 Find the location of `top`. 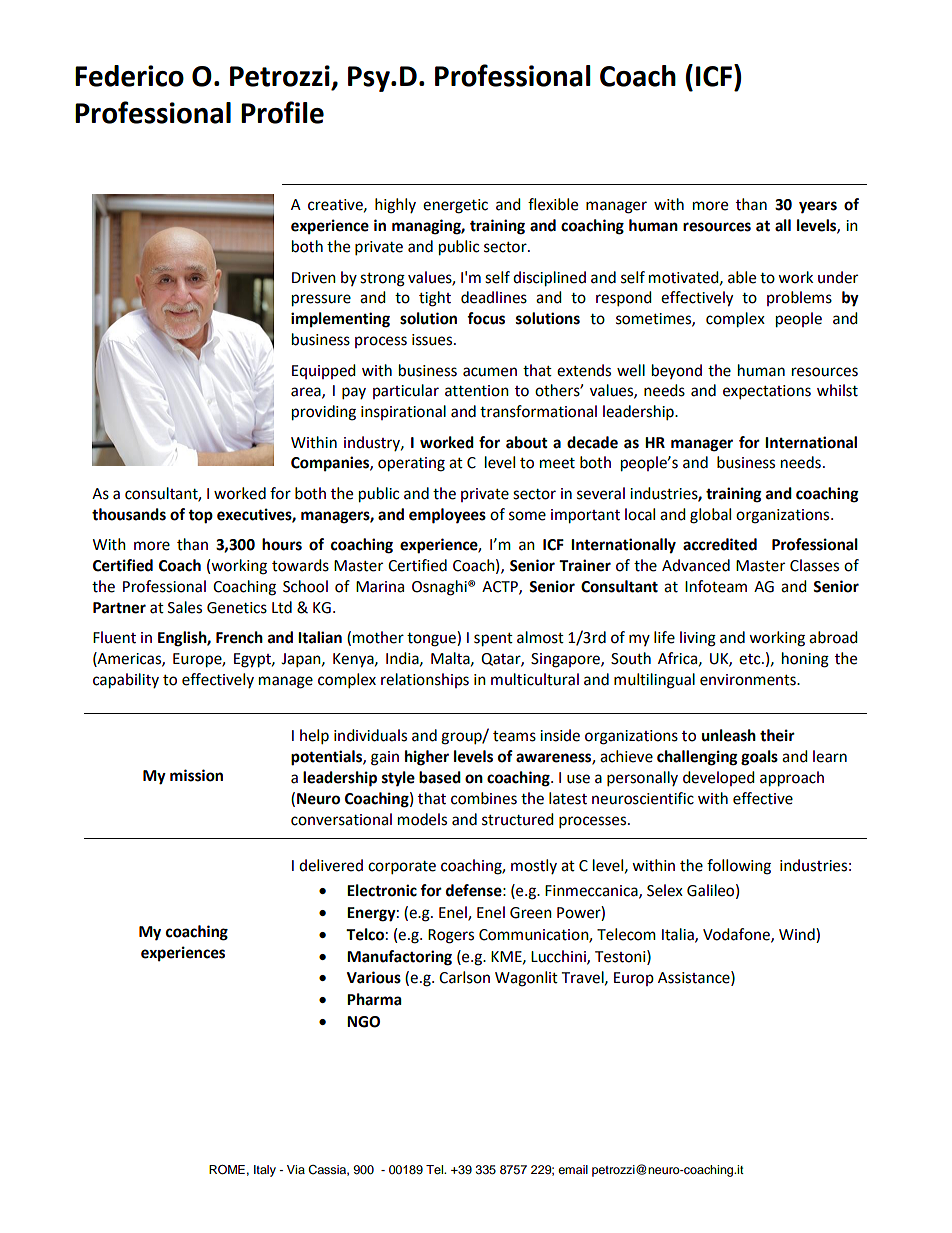

top is located at coordinates (200, 517).
